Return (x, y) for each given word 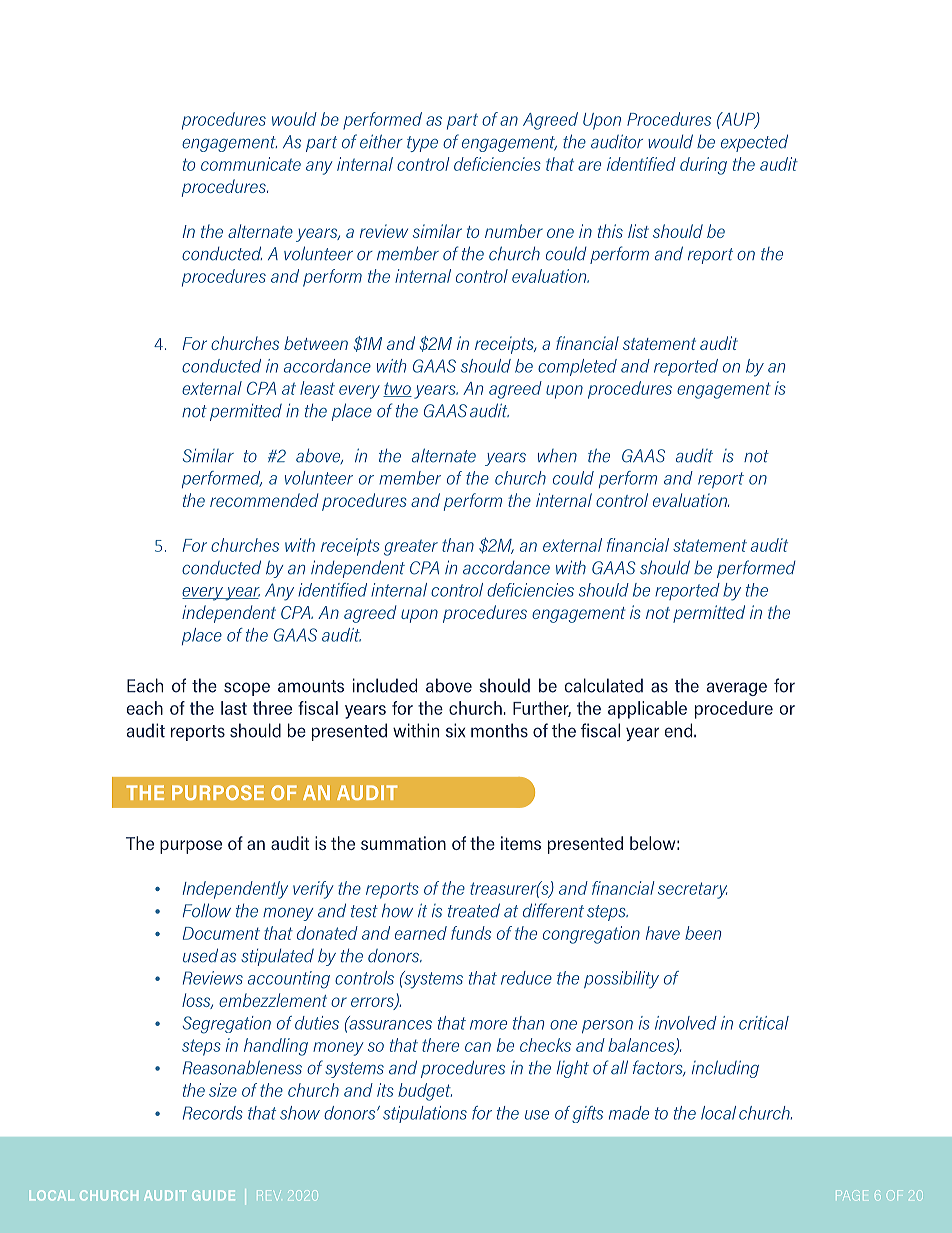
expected (754, 143)
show (300, 1113)
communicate (251, 164)
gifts (587, 1114)
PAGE (852, 1195)
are (589, 166)
